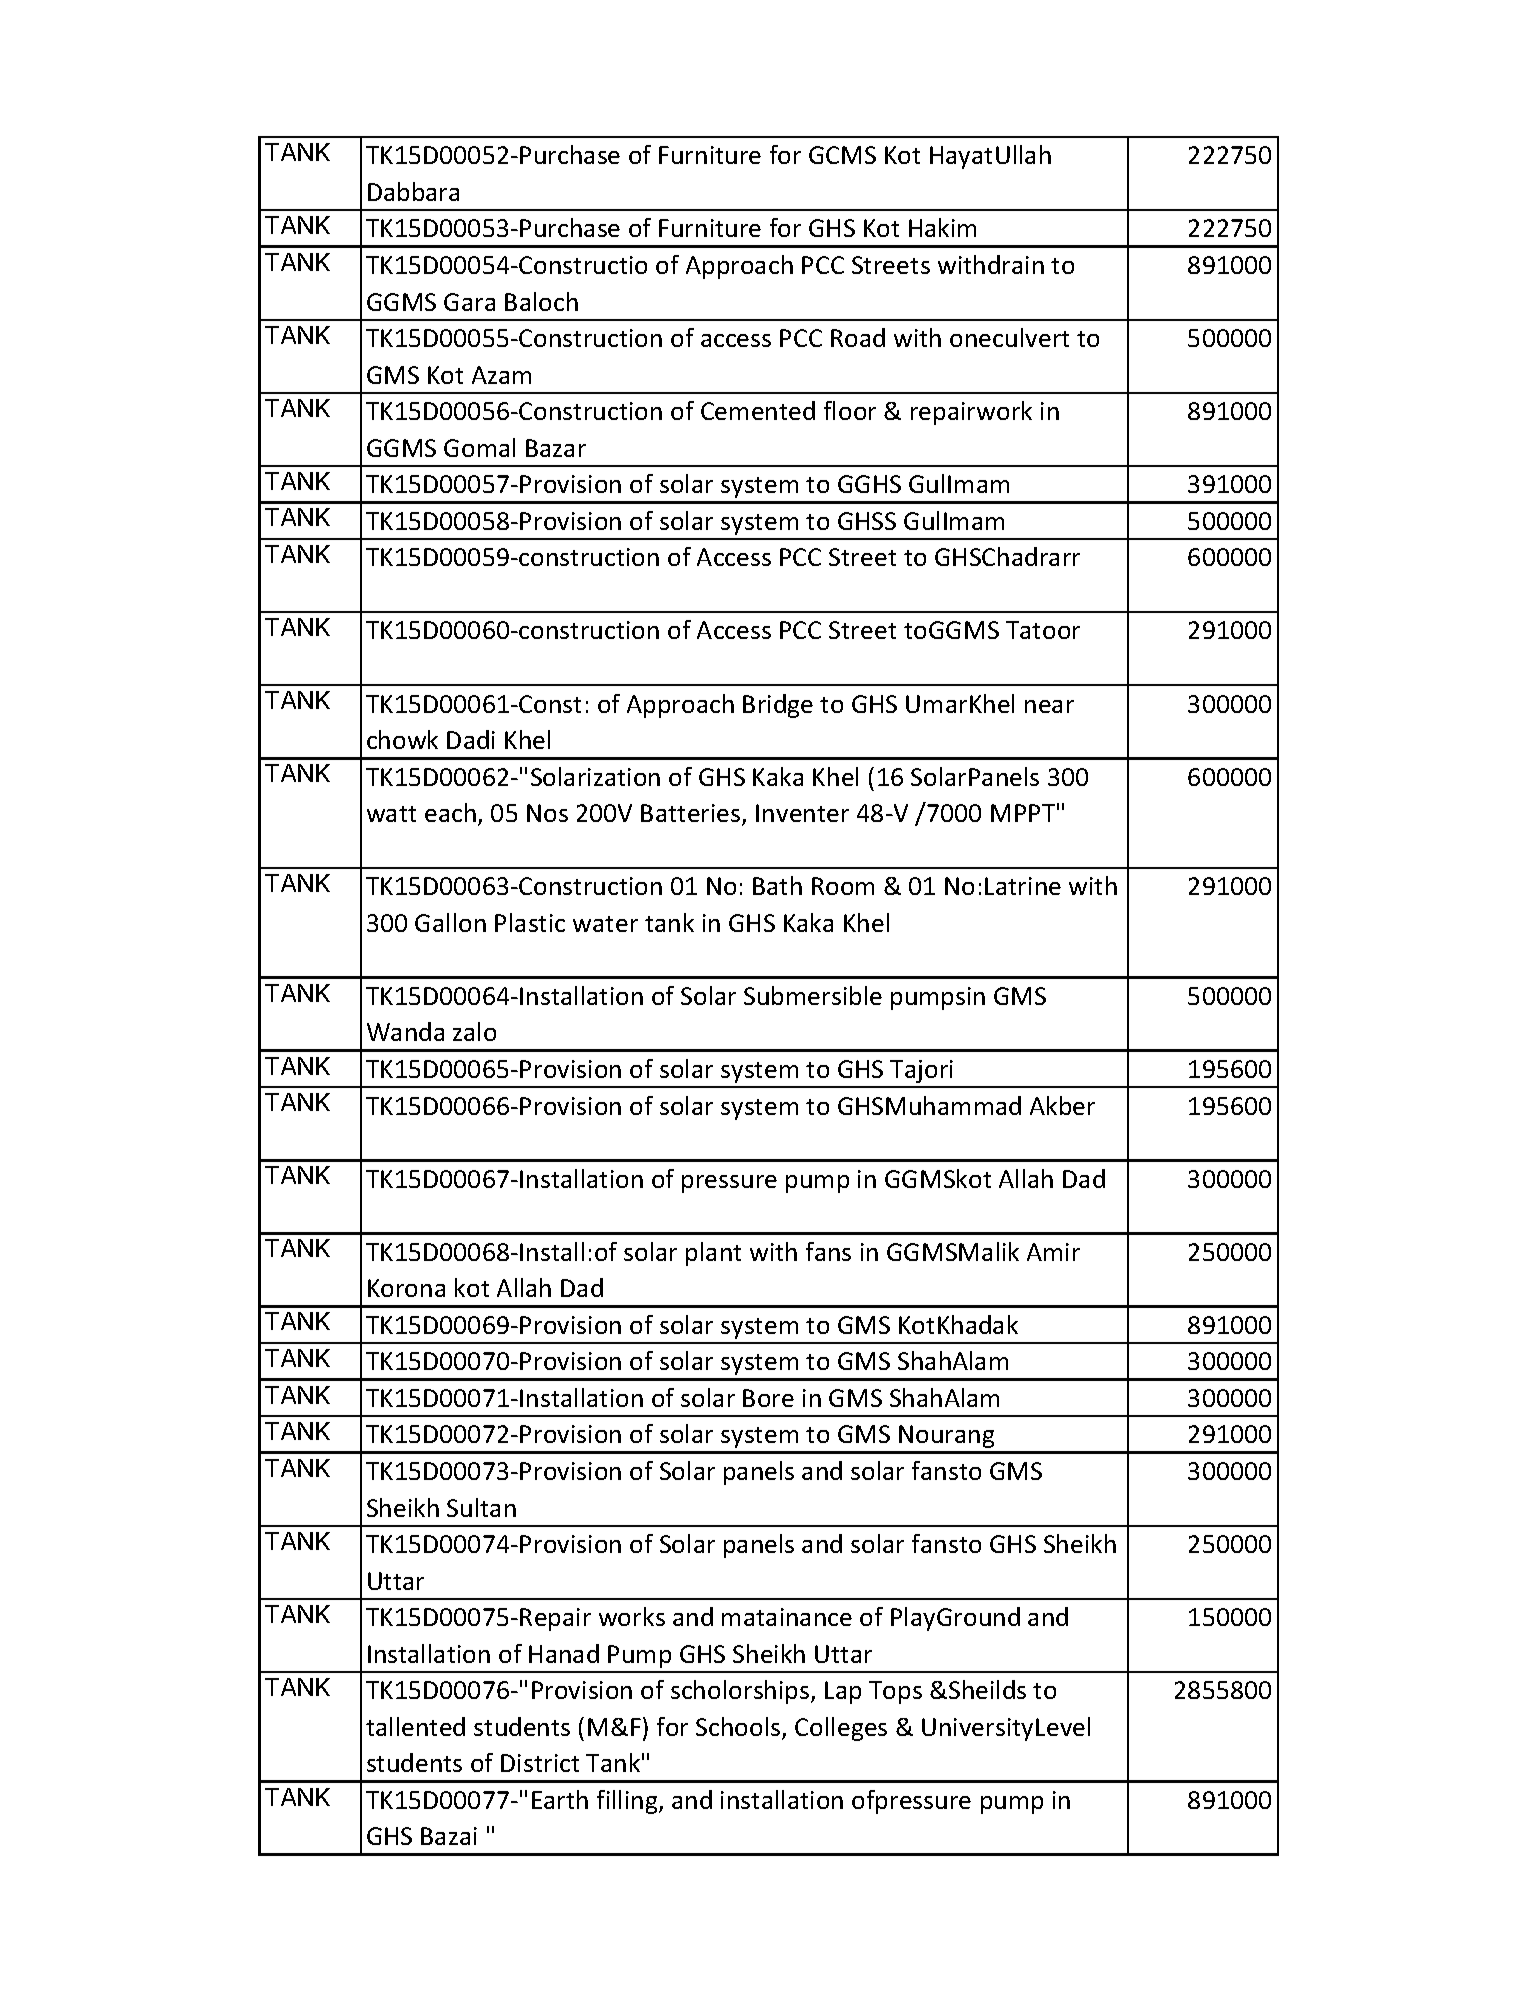  What do you see at coordinates (739, 1728) in the screenshot?
I see `Schools` at bounding box center [739, 1728].
